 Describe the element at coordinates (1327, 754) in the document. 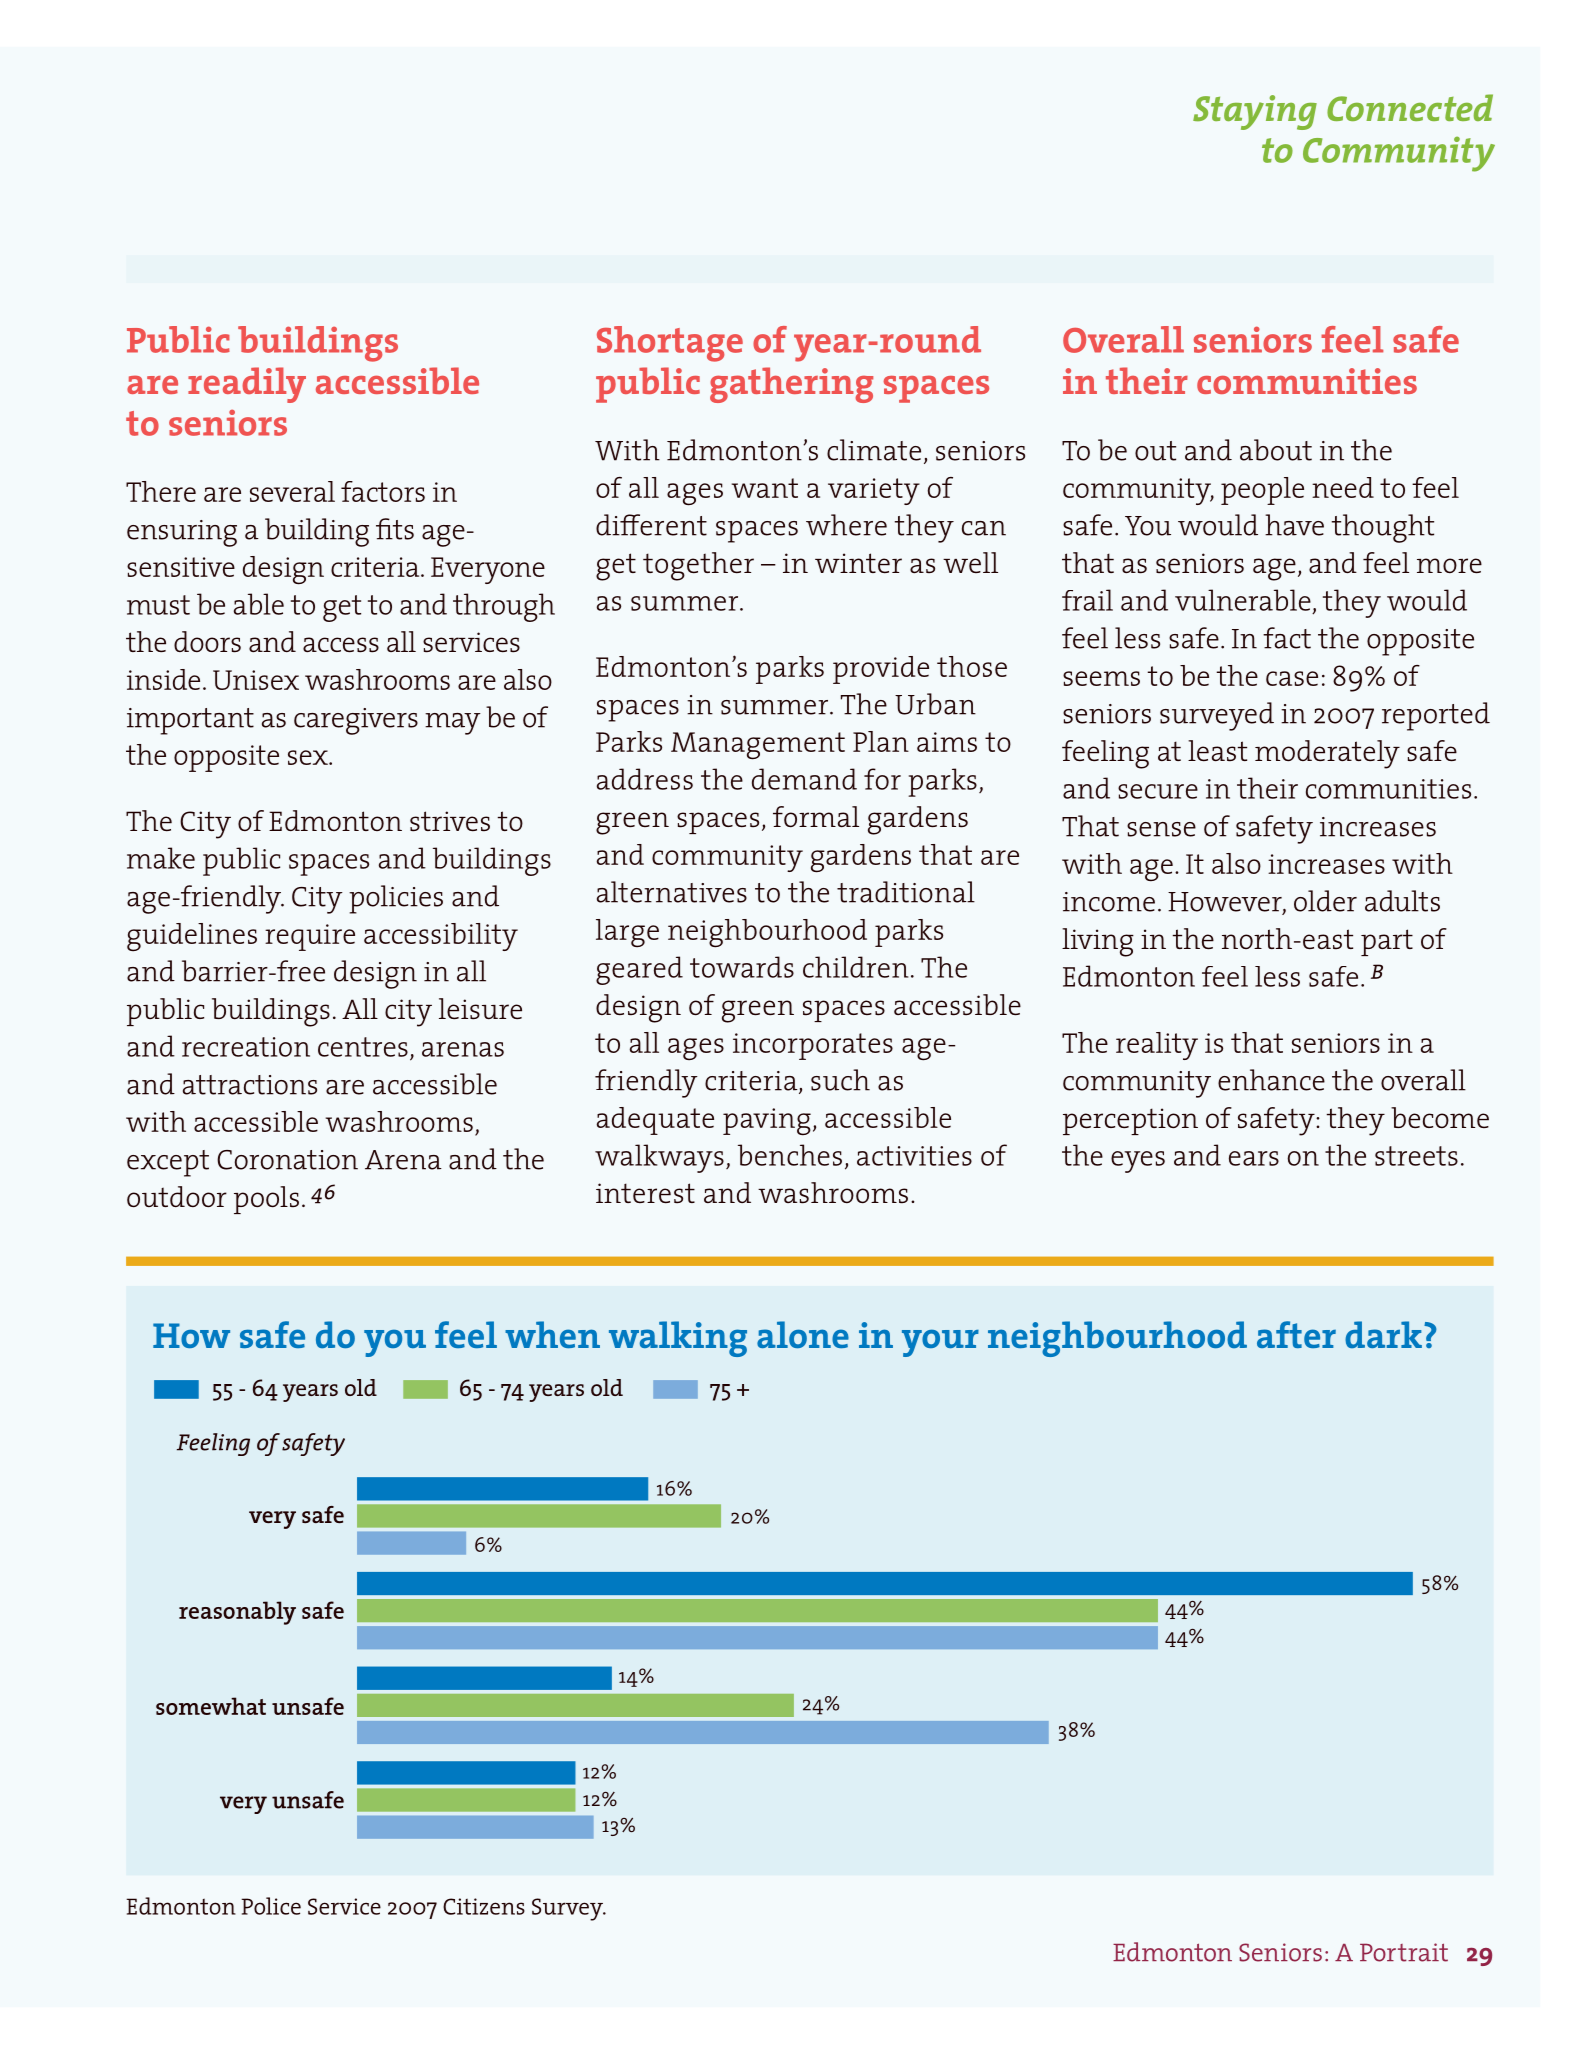

I see `moderately` at that location.
